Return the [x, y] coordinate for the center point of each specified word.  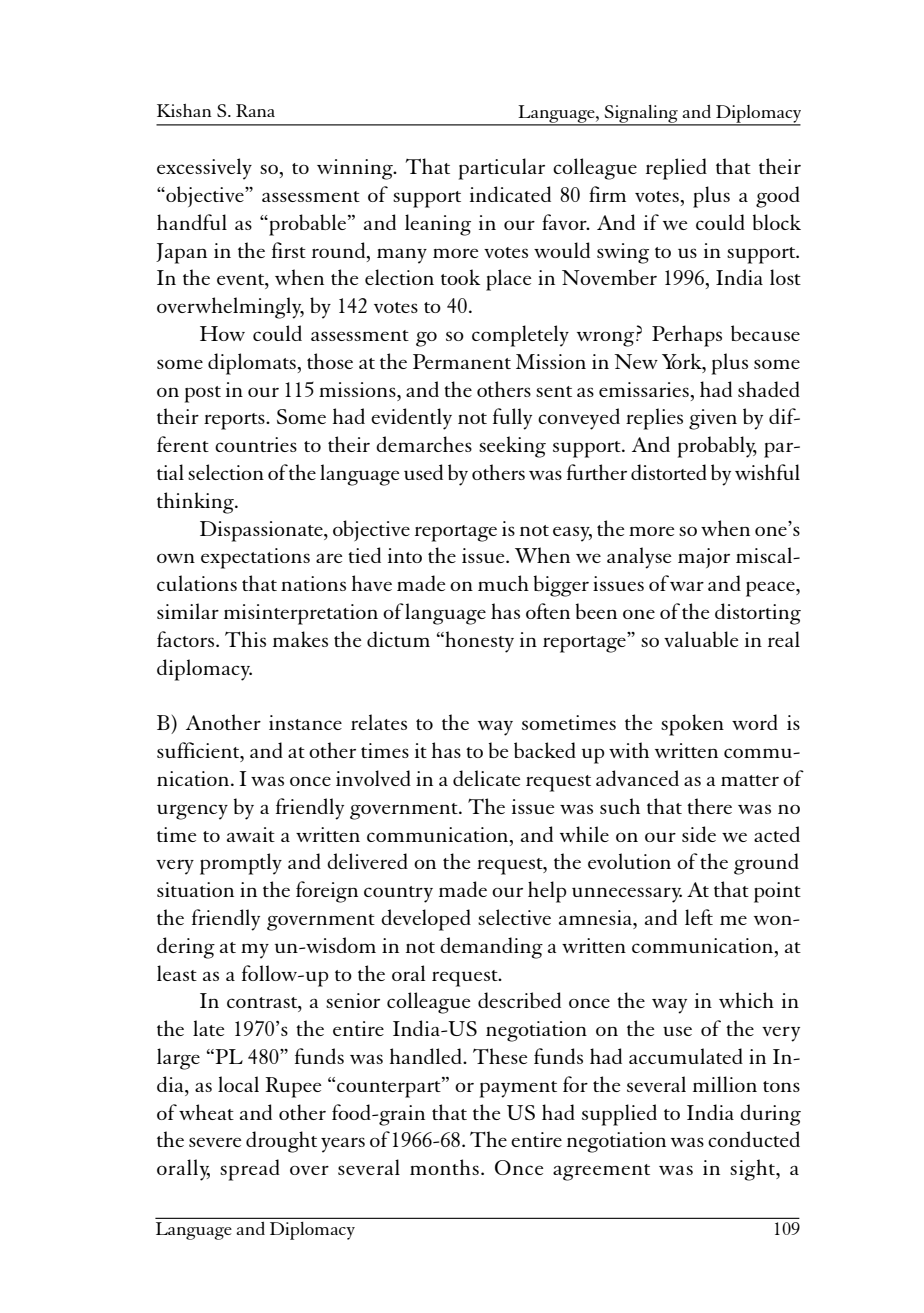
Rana [255, 110]
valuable [701, 639]
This [245, 639]
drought [281, 1142]
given [713, 419]
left [699, 917]
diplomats [253, 364]
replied [676, 169]
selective [514, 917]
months [444, 1167]
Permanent [462, 361]
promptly [241, 864]
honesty [478, 642]
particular [502, 169]
